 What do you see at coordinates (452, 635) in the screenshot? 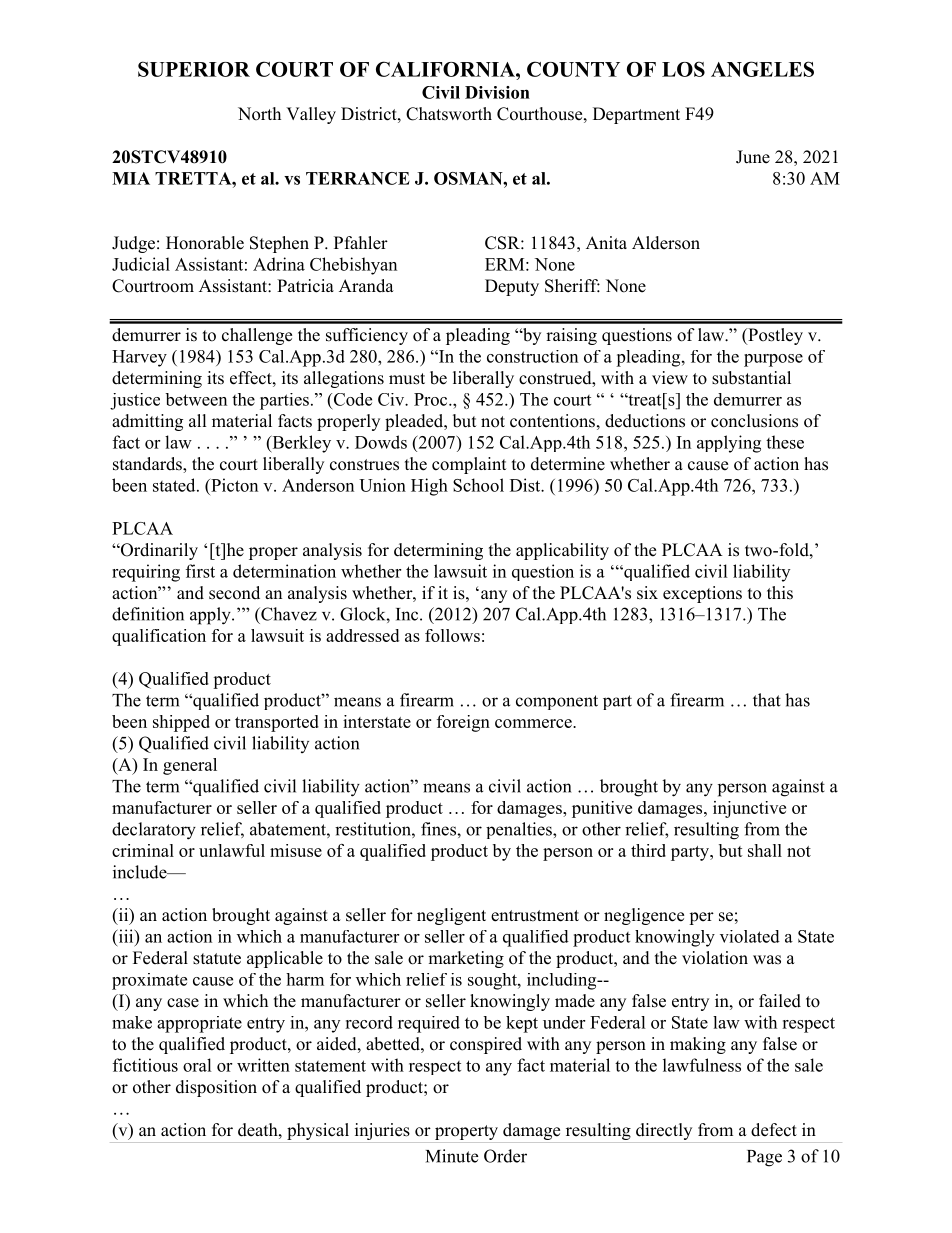
I see `follows` at bounding box center [452, 635].
